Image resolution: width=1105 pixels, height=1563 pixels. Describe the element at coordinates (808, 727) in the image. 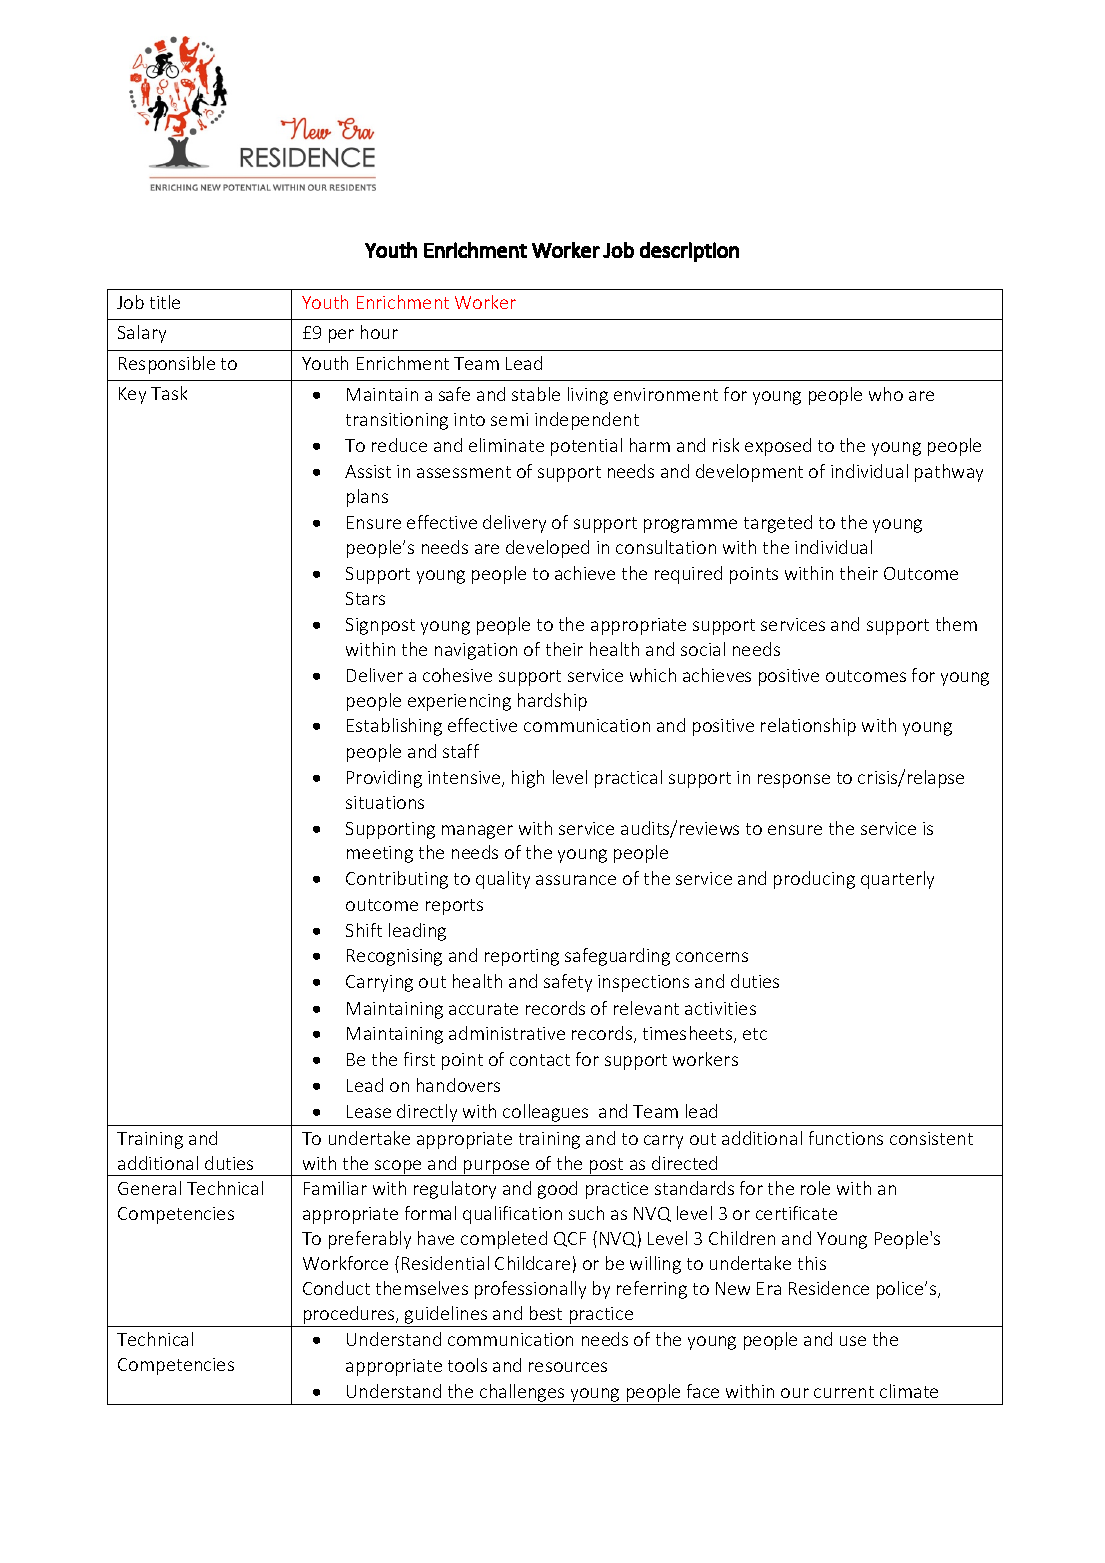

I see `relationship` at that location.
